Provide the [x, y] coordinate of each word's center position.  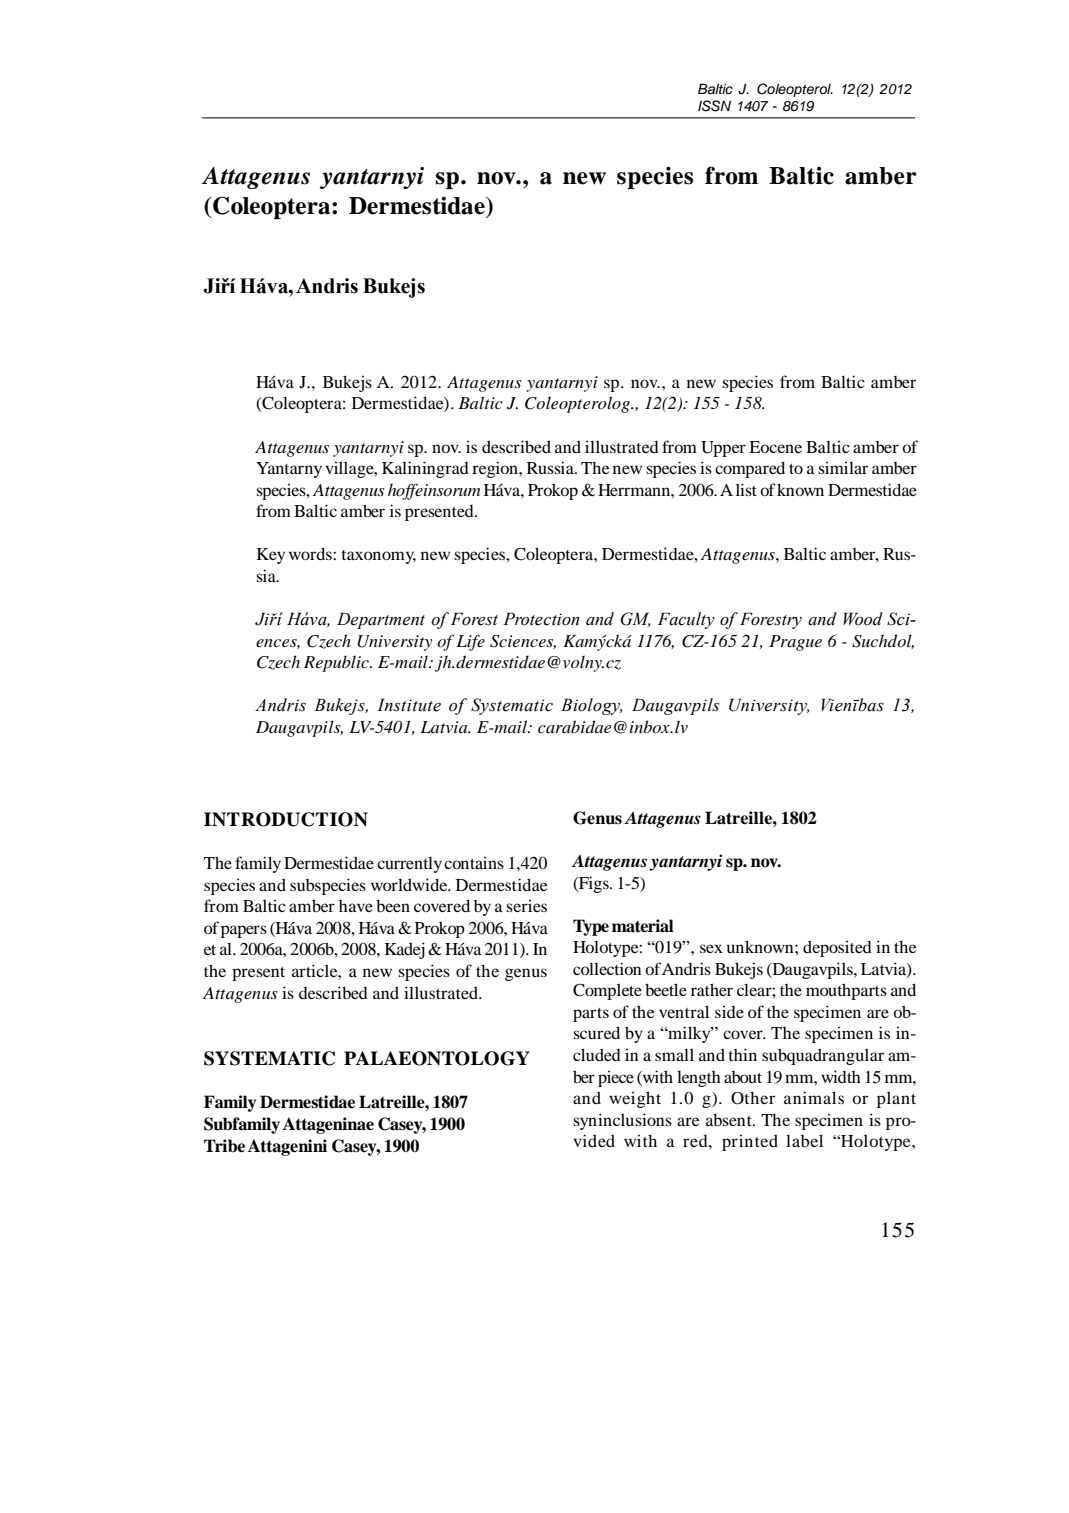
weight [635, 1099]
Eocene [775, 447]
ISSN [714, 106]
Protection [541, 619]
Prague [795, 643]
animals [814, 1097]
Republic [337, 663]
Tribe [224, 1146]
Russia [551, 467]
